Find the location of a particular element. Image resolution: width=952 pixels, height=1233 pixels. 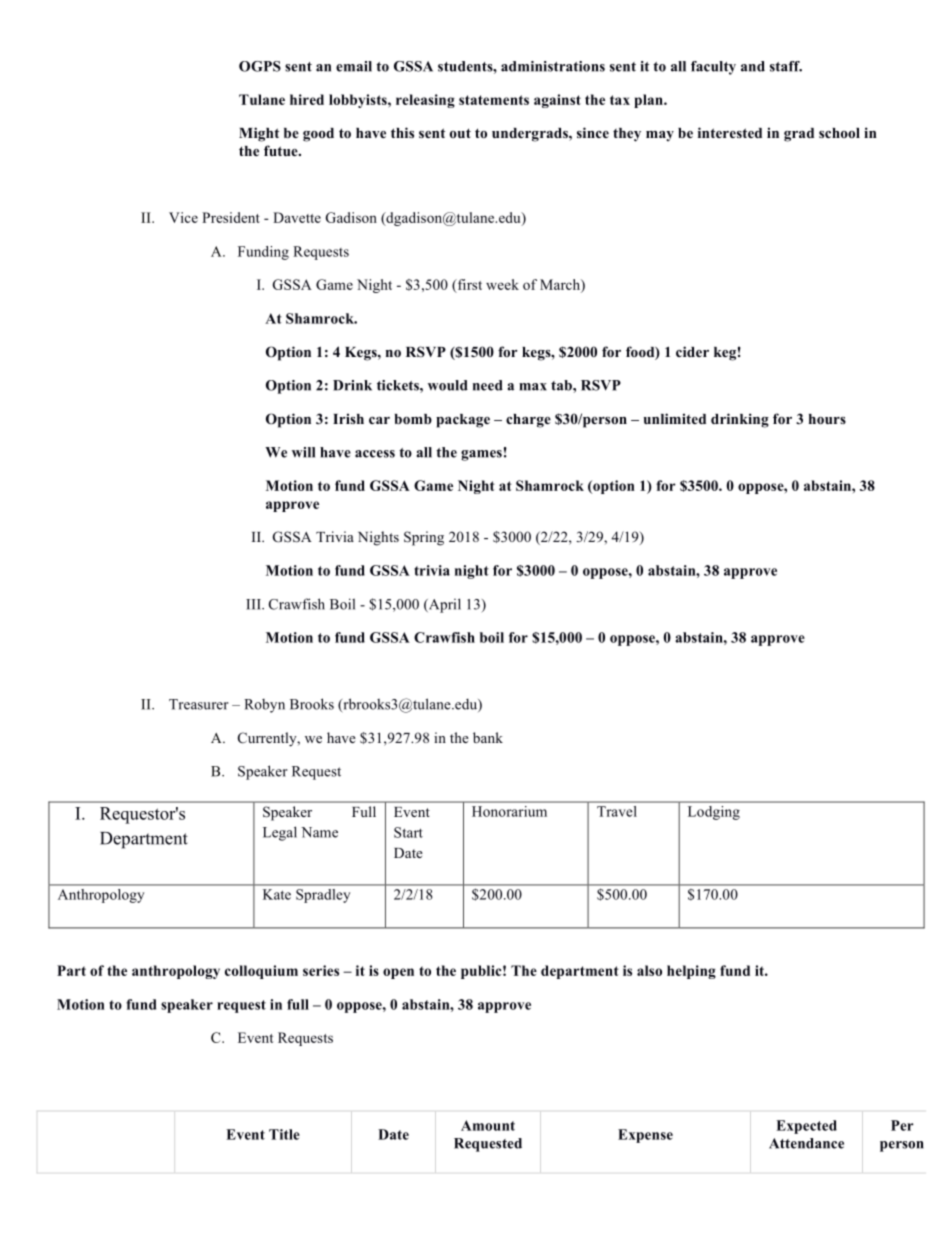

hours is located at coordinates (827, 419).
